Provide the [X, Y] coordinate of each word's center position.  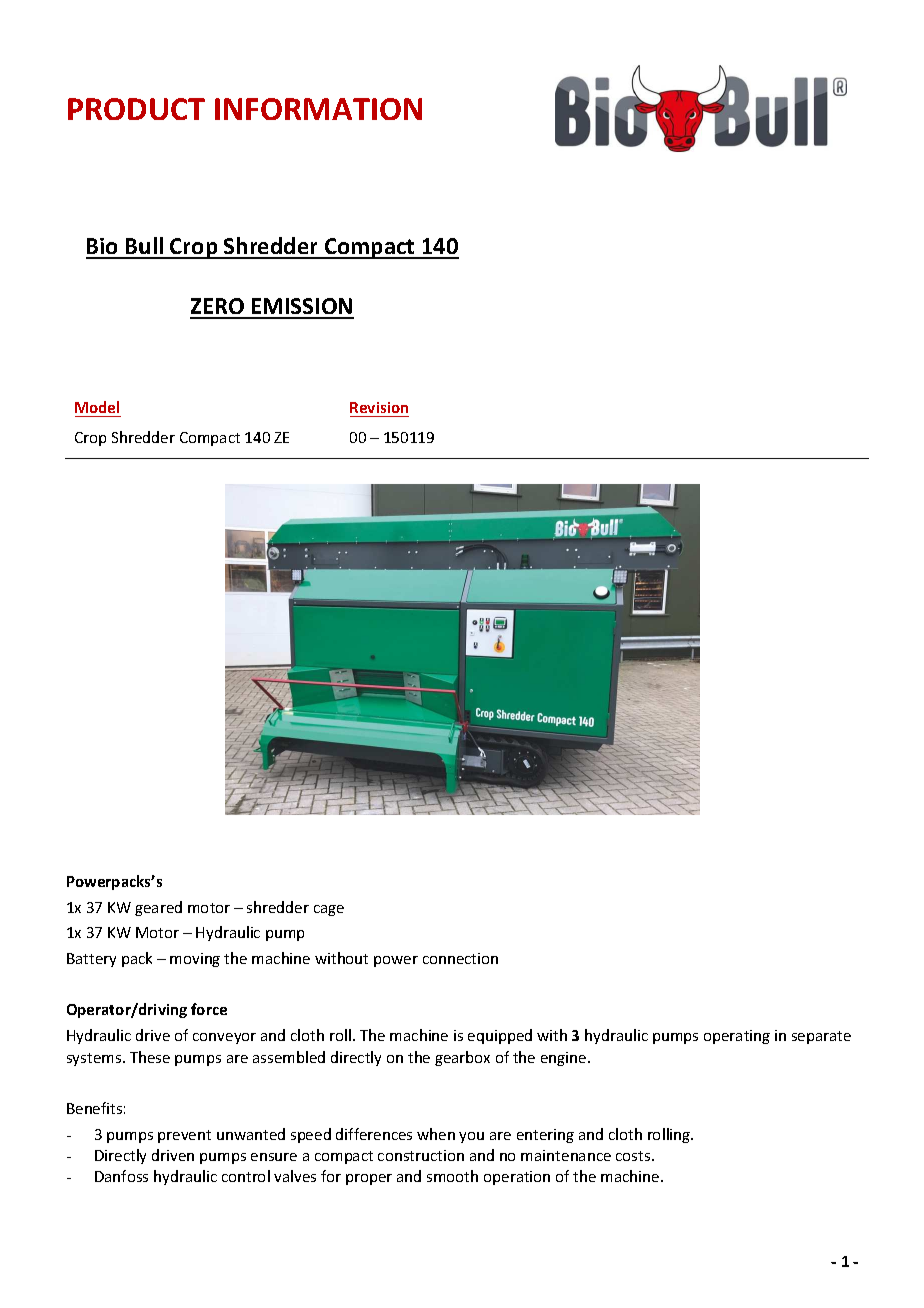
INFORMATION [318, 109]
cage [329, 910]
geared [158, 908]
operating [737, 1037]
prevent [184, 1136]
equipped [500, 1036]
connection [460, 958]
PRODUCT [136, 109]
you [471, 1137]
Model [97, 407]
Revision [379, 407]
